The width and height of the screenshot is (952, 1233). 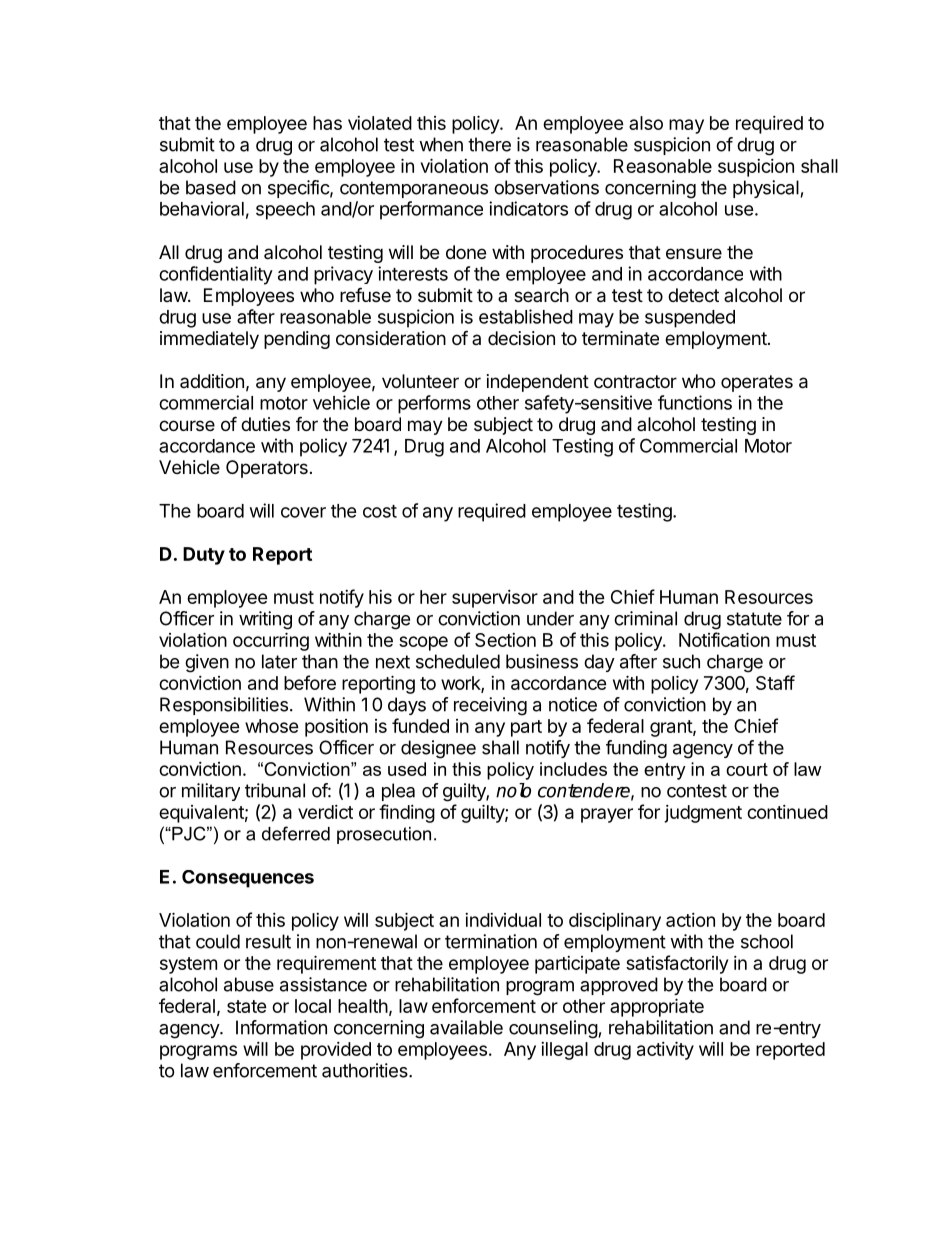 What do you see at coordinates (265, 620) in the screenshot?
I see `writing` at bounding box center [265, 620].
